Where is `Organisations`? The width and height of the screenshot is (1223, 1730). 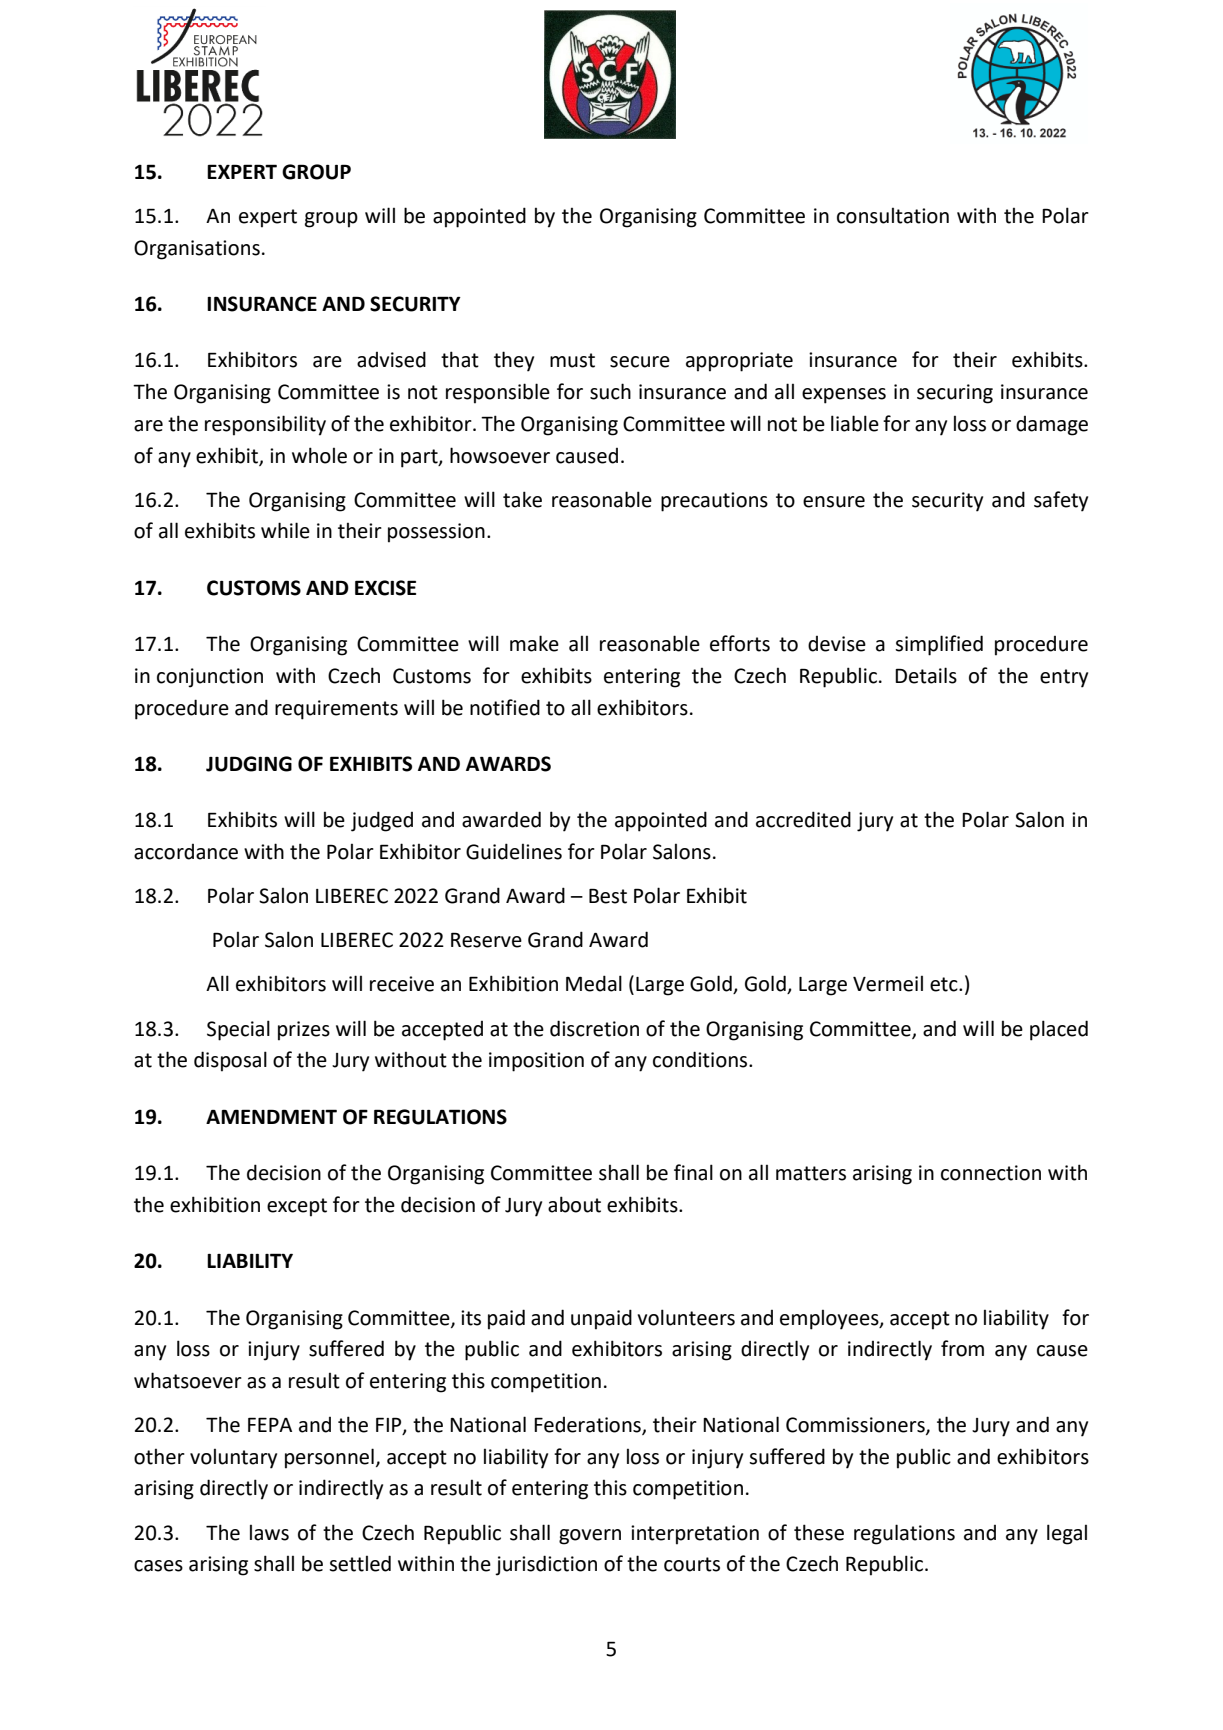
Organisations is located at coordinates (197, 250).
